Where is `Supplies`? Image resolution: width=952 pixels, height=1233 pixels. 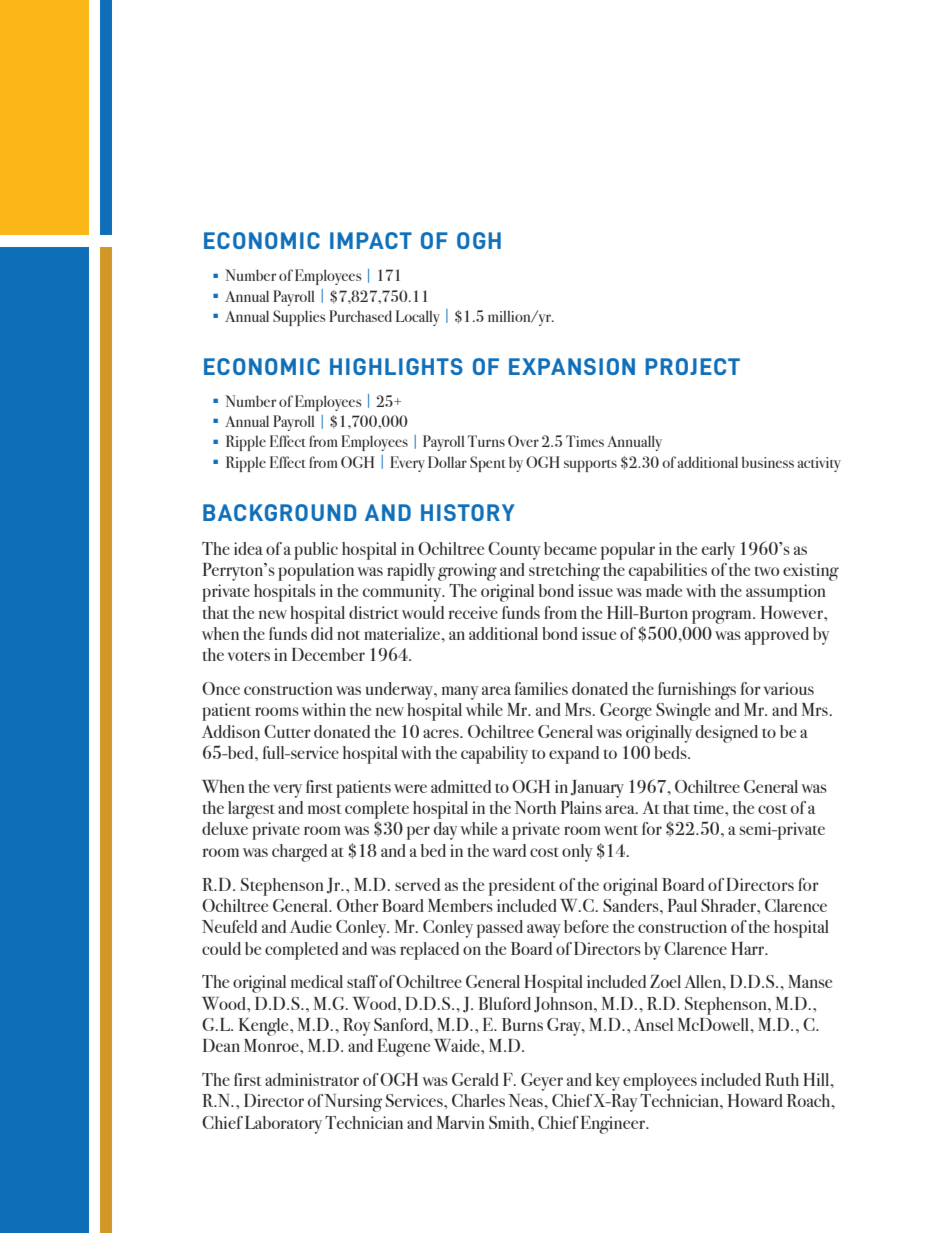 Supplies is located at coordinates (299, 318).
